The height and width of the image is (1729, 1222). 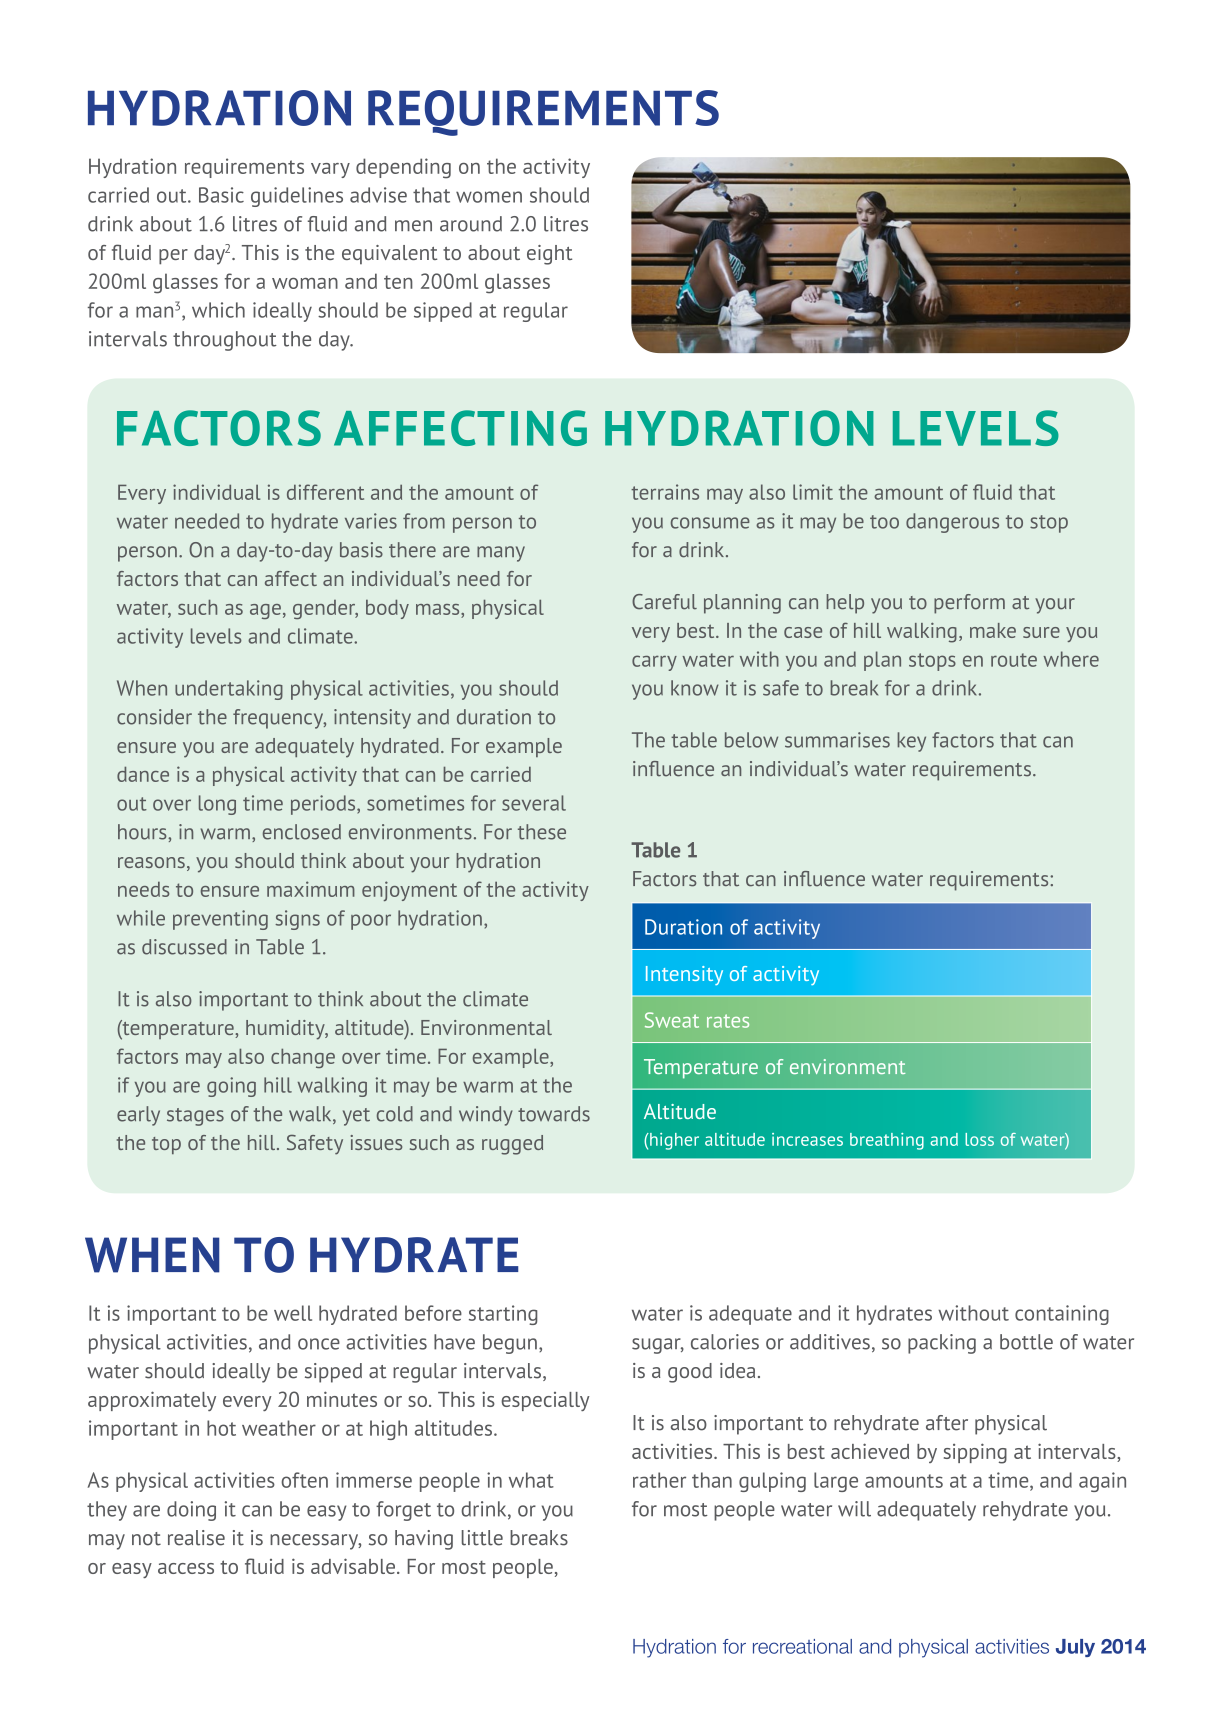 I want to click on Basic, so click(x=221, y=195).
